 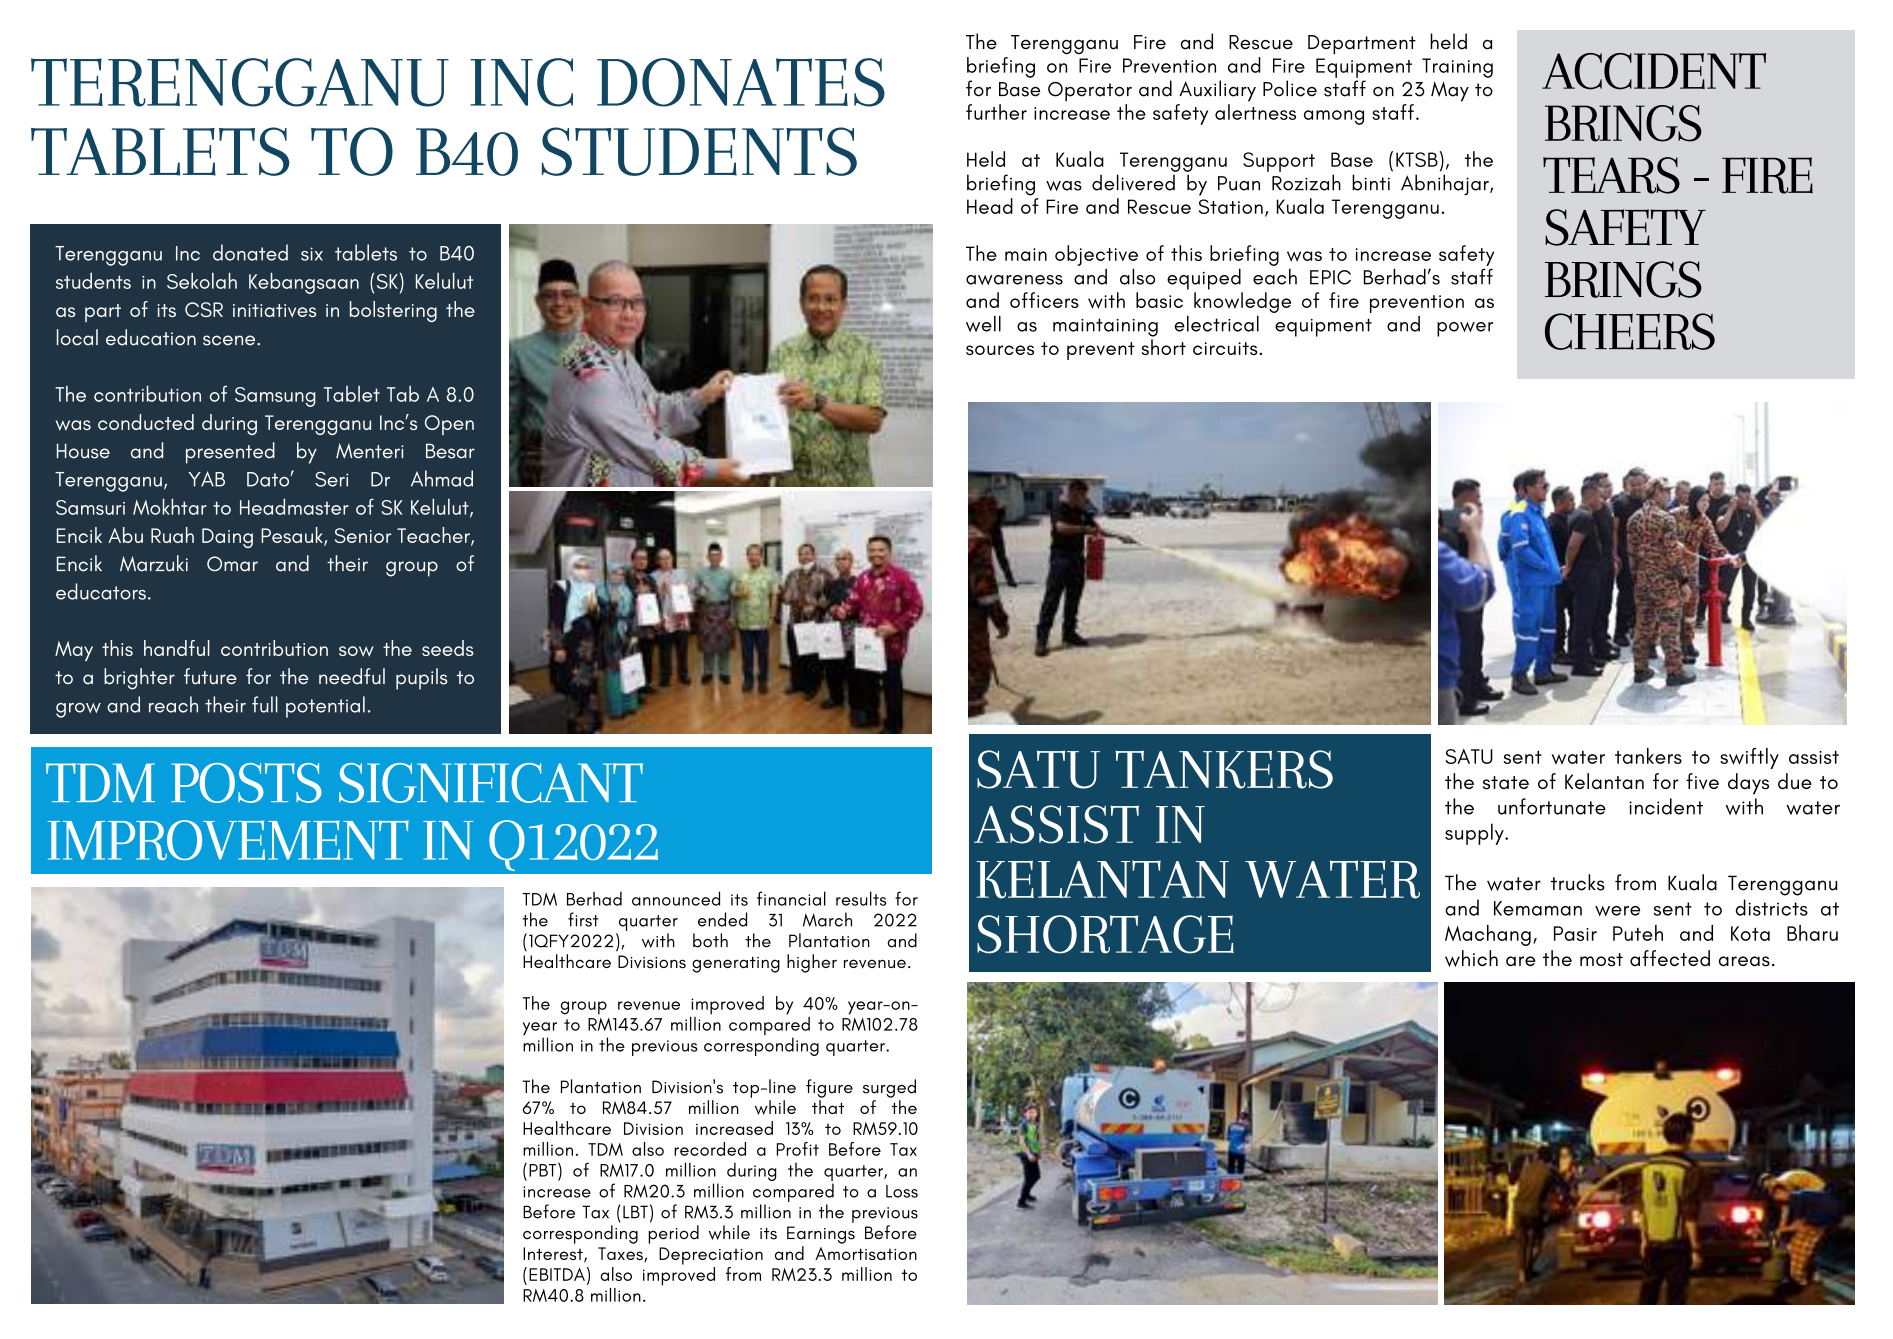 What do you see at coordinates (902, 1191) in the screenshot?
I see `Loss` at bounding box center [902, 1191].
